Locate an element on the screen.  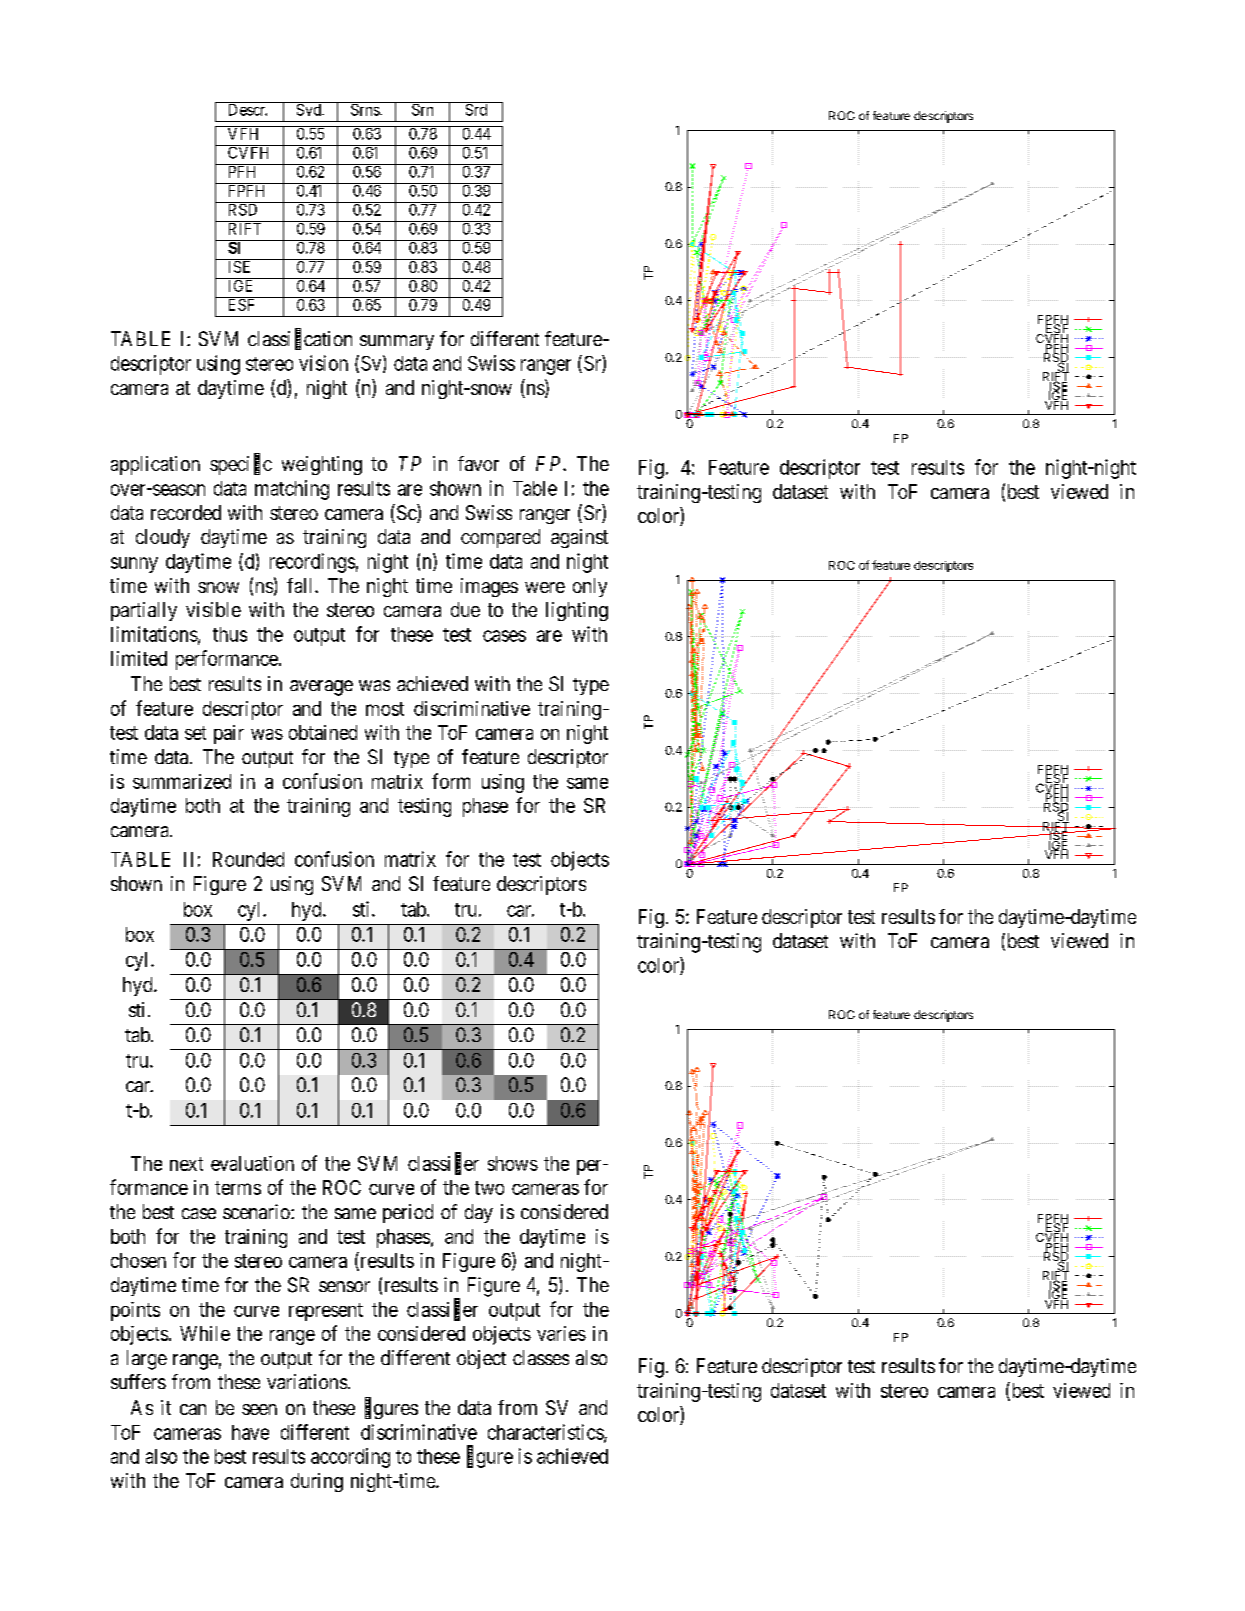
next is located at coordinates (186, 1164).
